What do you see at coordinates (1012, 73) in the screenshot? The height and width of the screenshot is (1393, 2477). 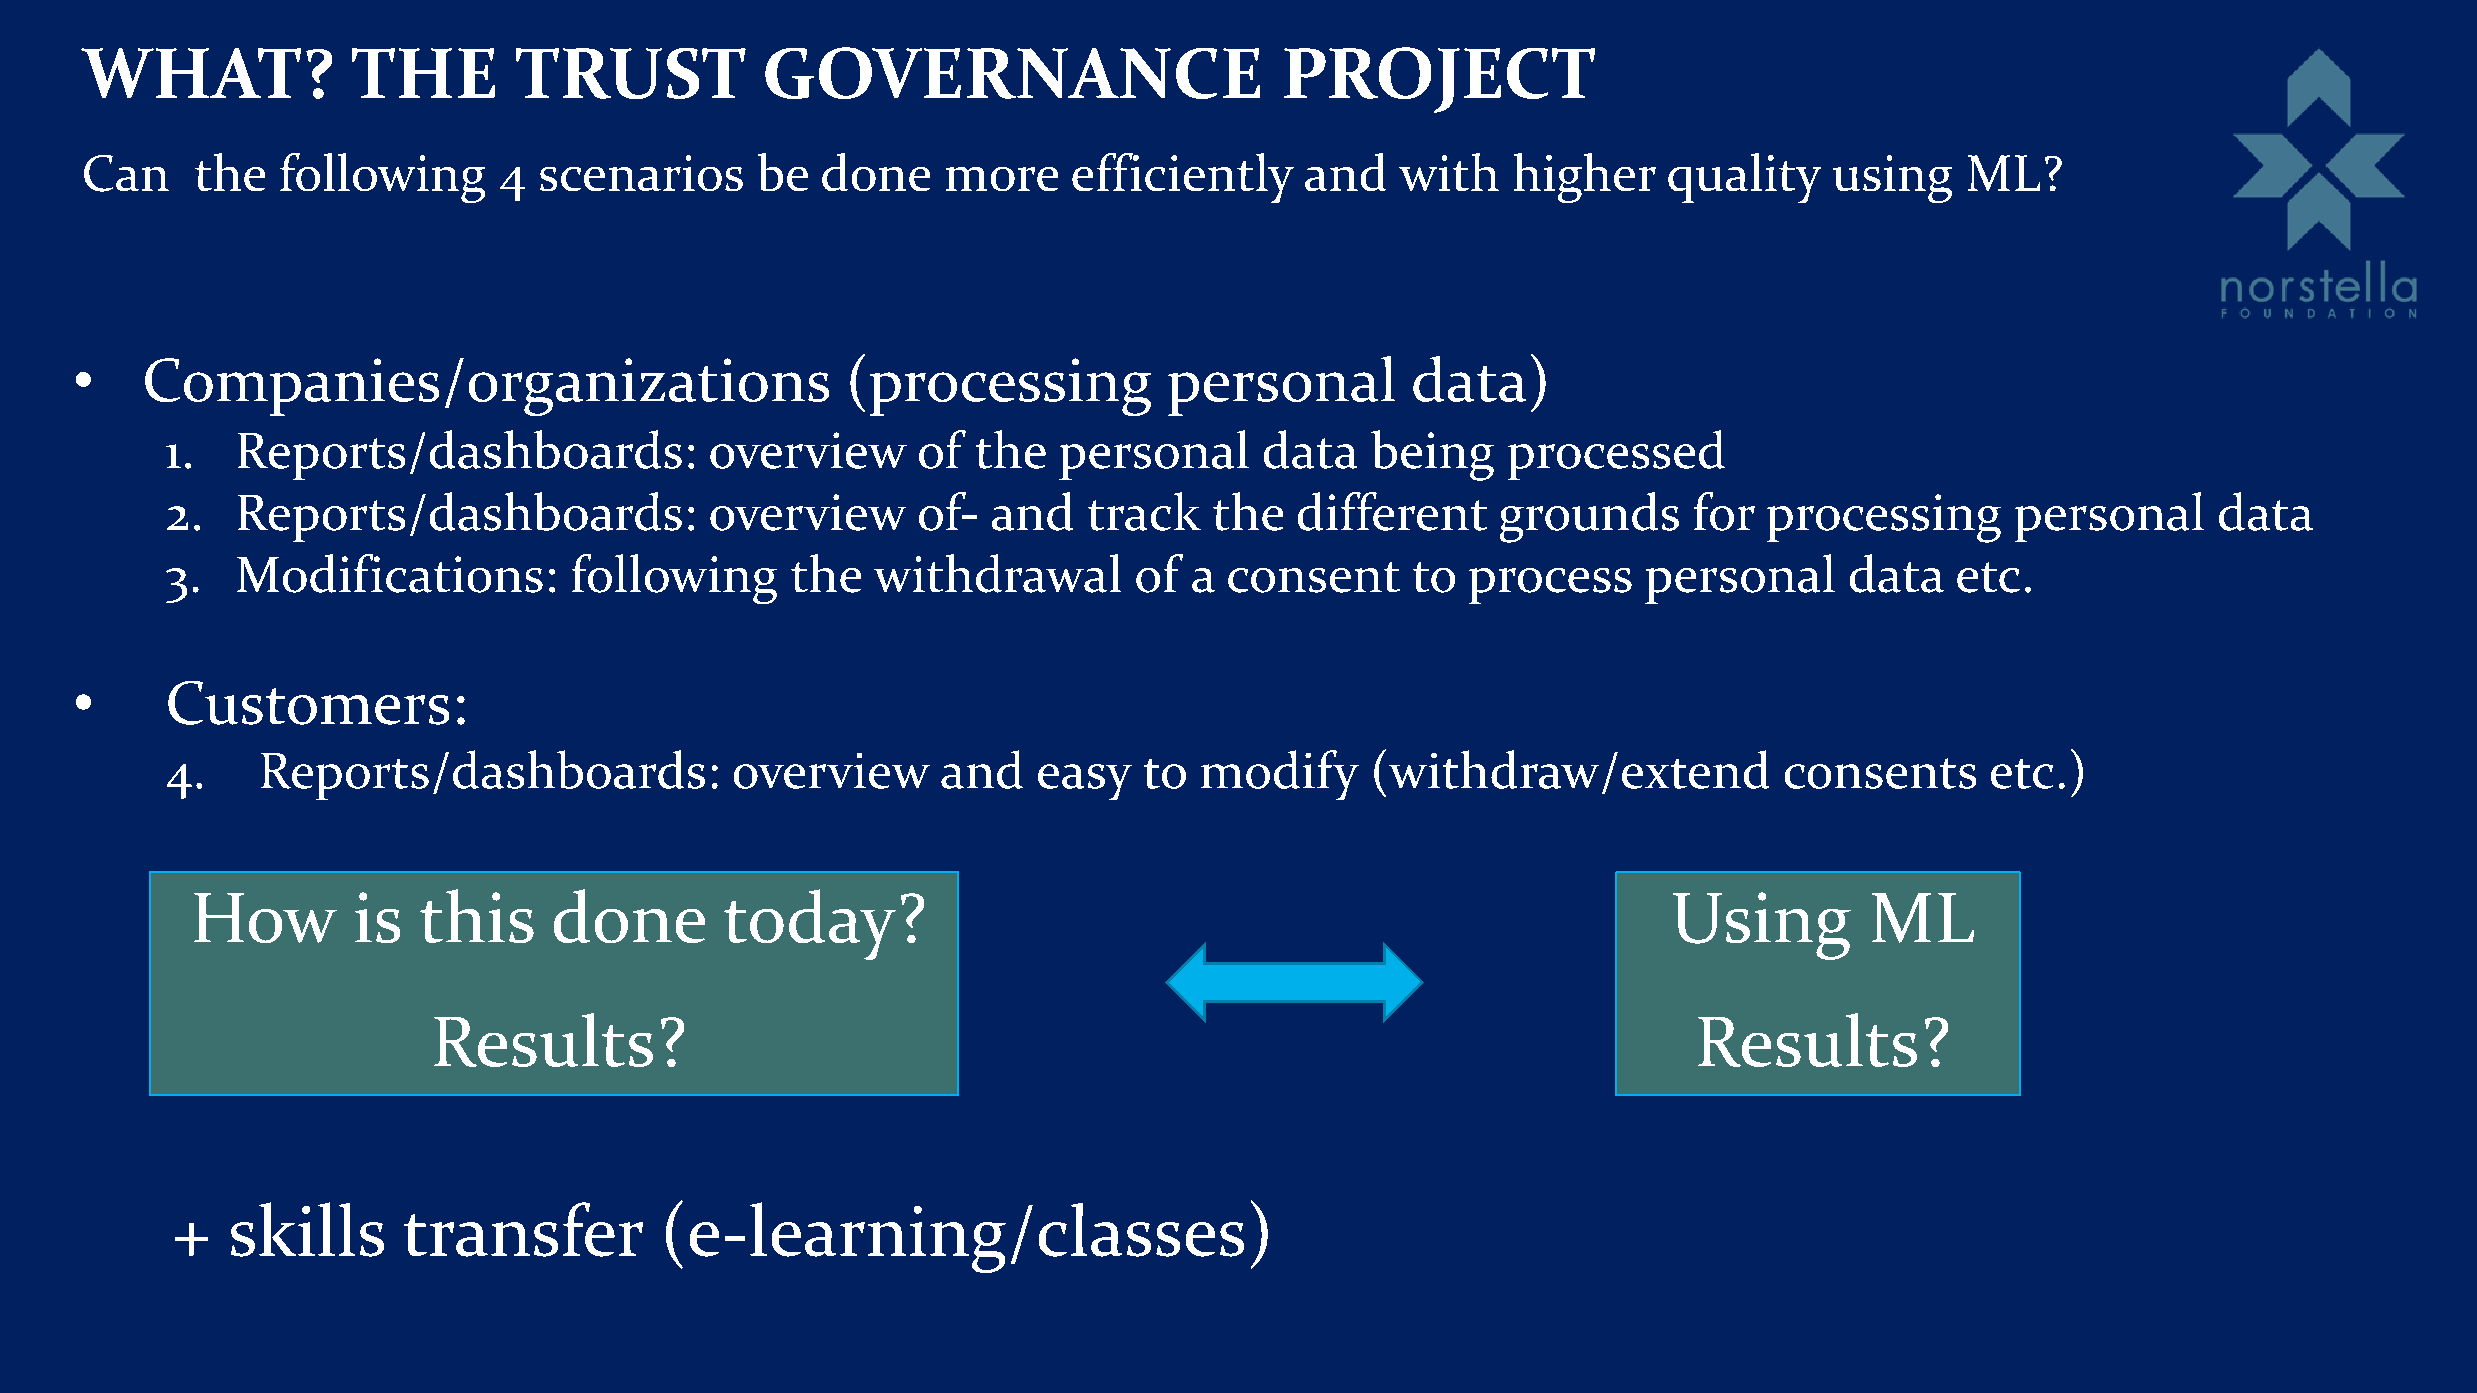 I see `GOVERNANCE` at bounding box center [1012, 73].
